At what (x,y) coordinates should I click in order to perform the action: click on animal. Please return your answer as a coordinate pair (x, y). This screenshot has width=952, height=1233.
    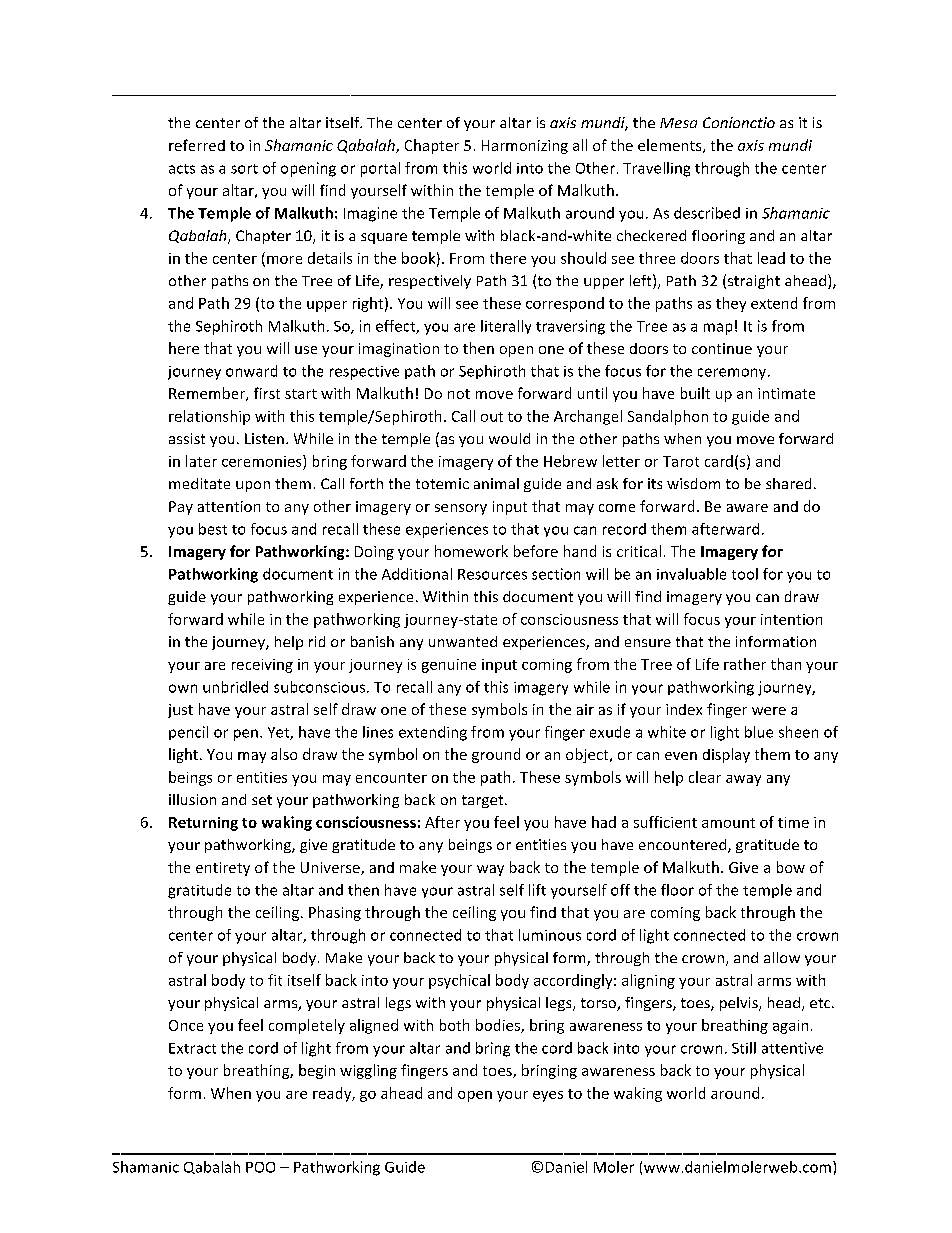
    Looking at the image, I should click on (496, 483).
